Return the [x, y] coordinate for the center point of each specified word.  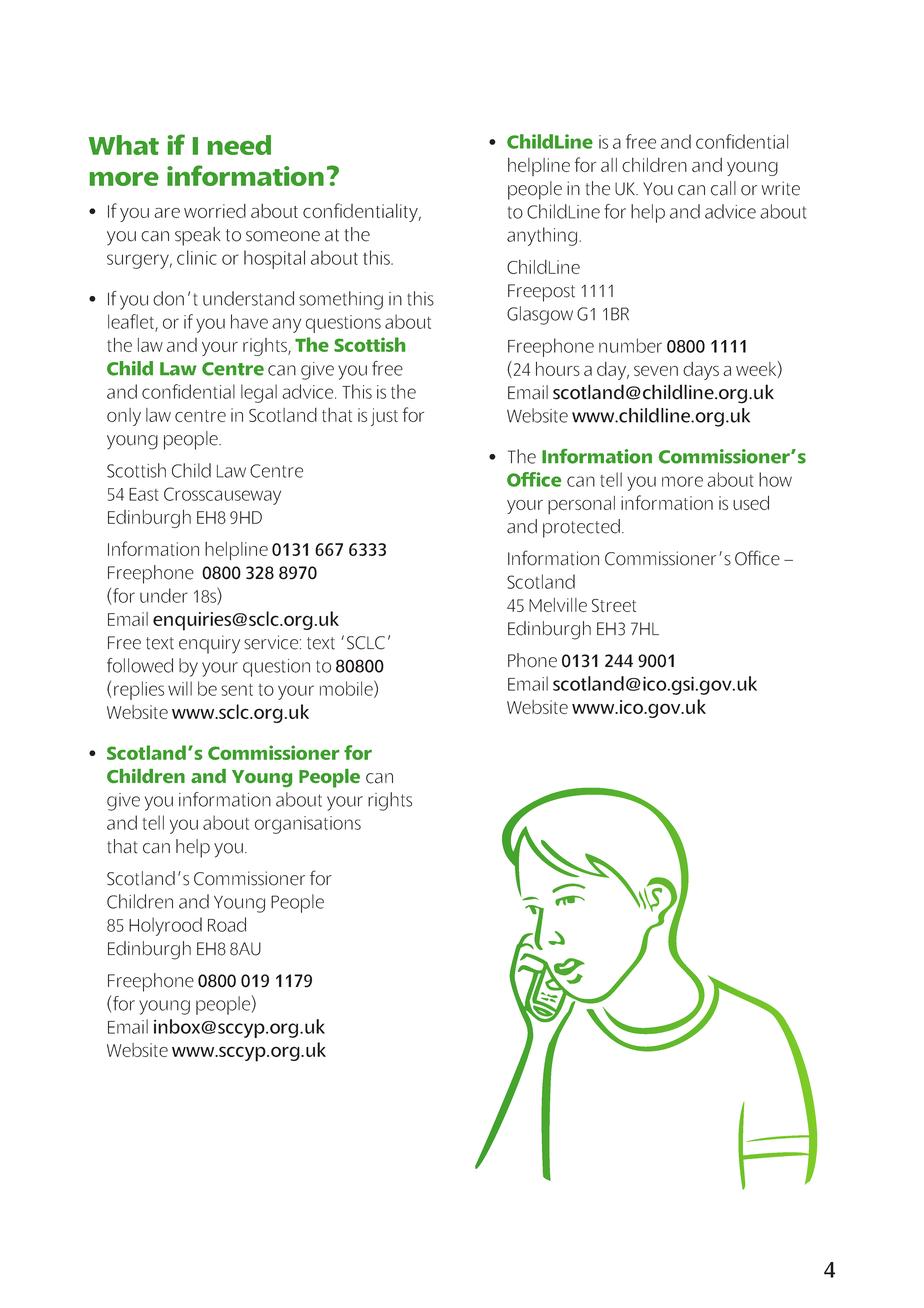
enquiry [209, 644]
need [239, 145]
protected [581, 528]
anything [542, 236]
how [775, 479]
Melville [558, 605]
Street [614, 605]
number [630, 345]
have [249, 321]
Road [227, 924]
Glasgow [540, 315]
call [723, 188]
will [180, 688]
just [384, 417]
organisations [308, 825]
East [144, 494]
